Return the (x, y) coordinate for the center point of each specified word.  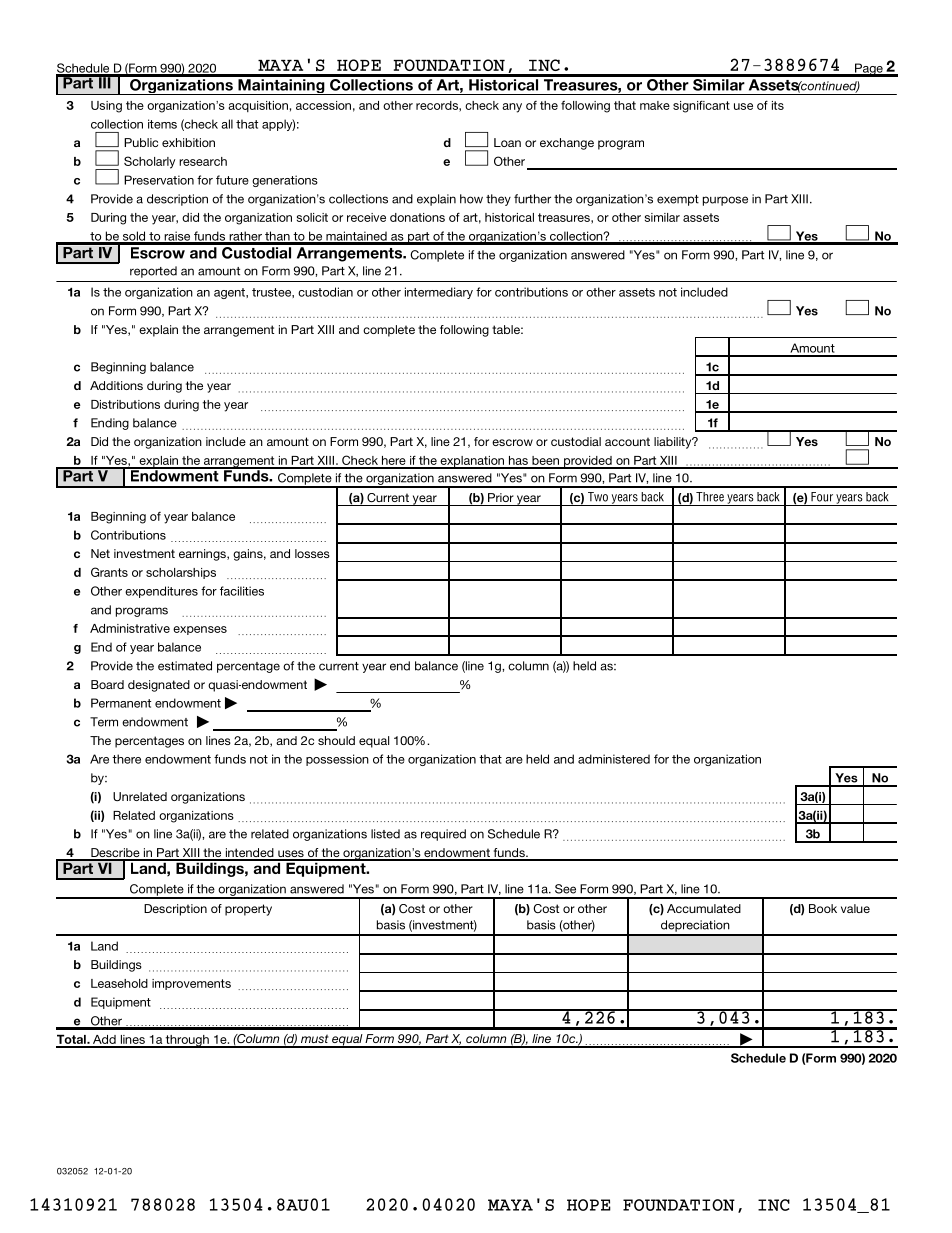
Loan (507, 142)
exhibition (188, 142)
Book (823, 908)
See (565, 889)
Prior (501, 497)
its (778, 105)
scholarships (181, 573)
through (187, 1041)
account (627, 441)
